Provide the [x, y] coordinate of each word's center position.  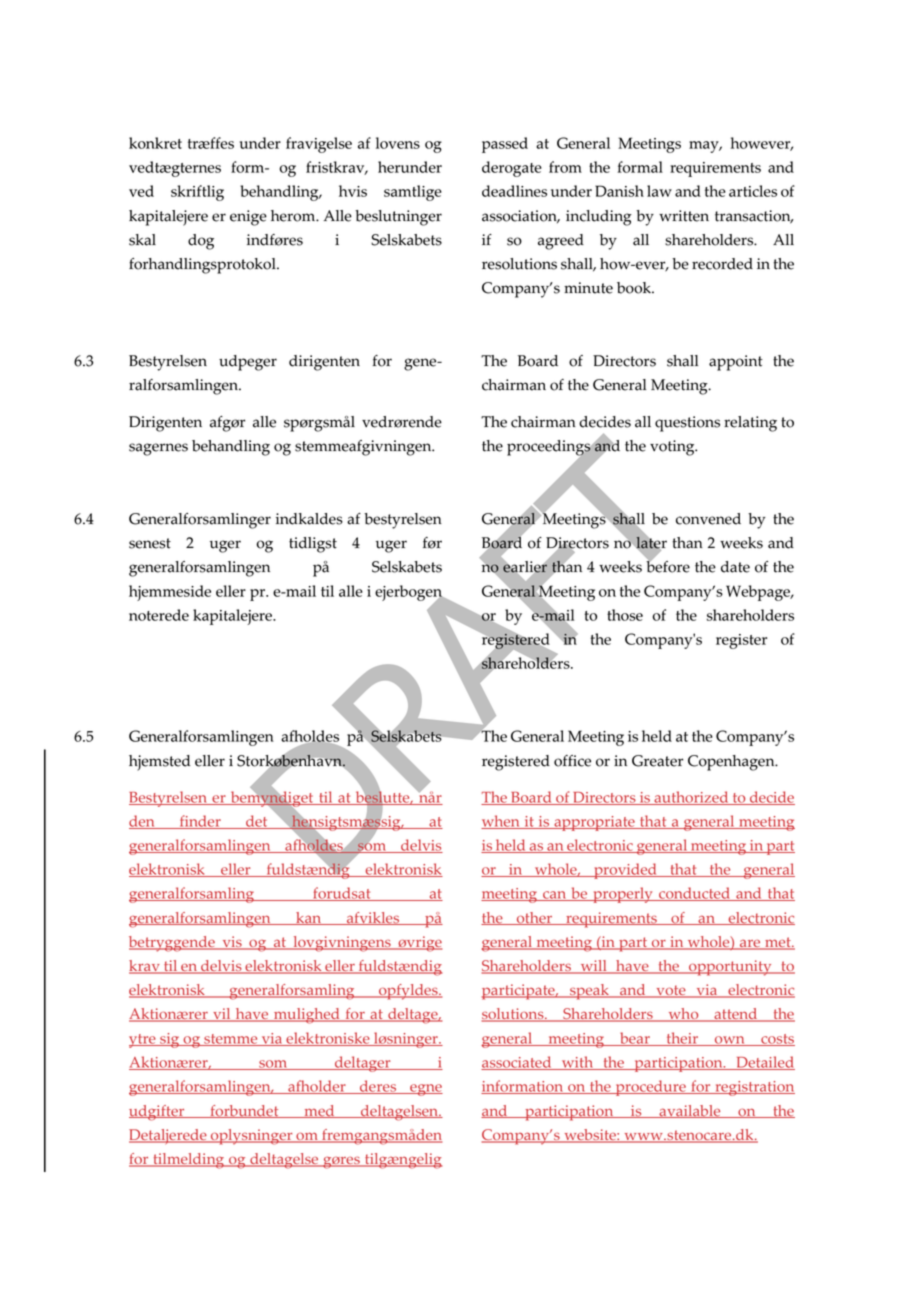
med [319, 1111]
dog [201, 242]
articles [753, 191]
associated [517, 1063]
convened [708, 519]
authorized [691, 798]
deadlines [514, 191]
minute [588, 288]
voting [673, 448]
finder [200, 822]
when [501, 822]
